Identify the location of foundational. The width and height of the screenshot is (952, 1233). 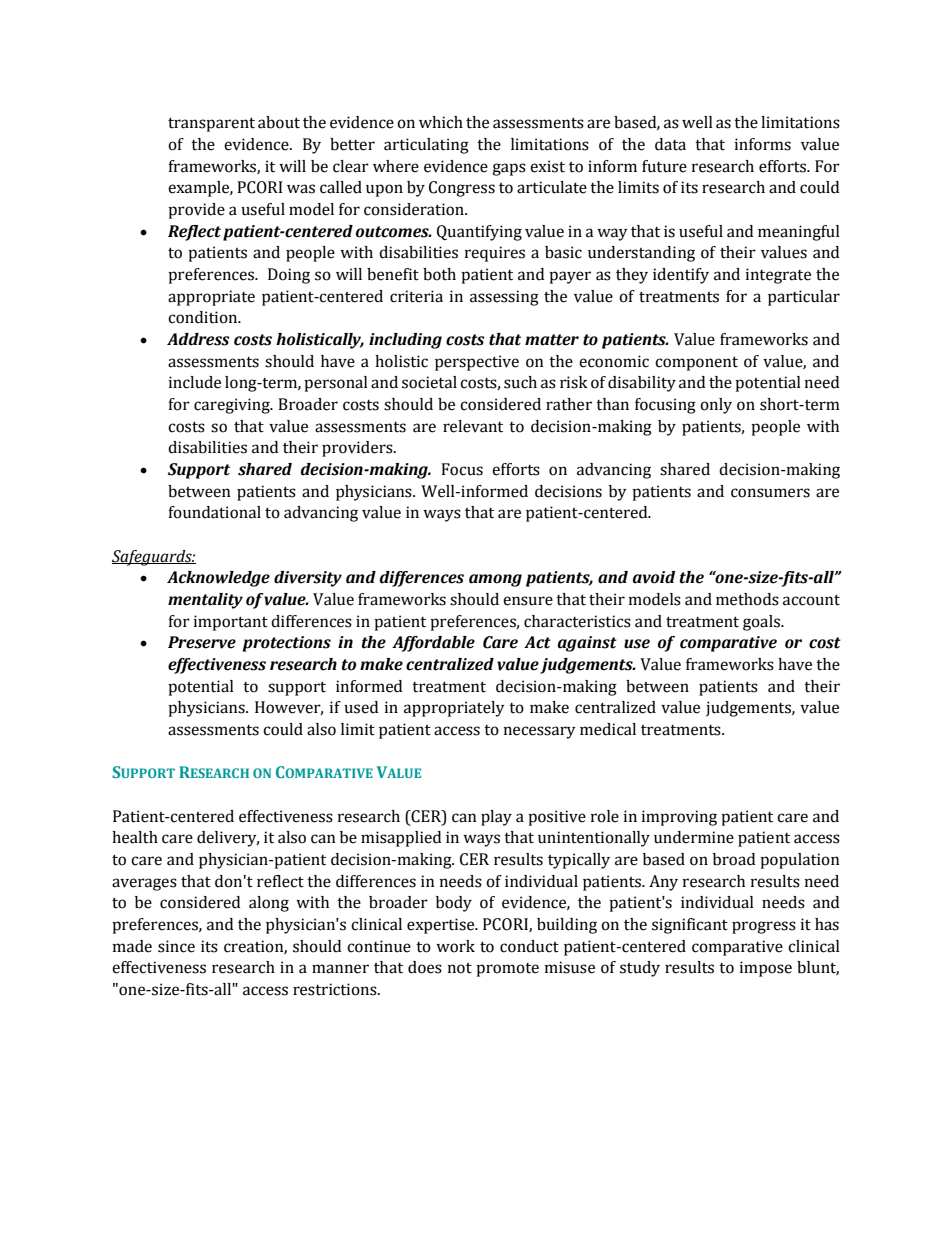
(214, 512).
